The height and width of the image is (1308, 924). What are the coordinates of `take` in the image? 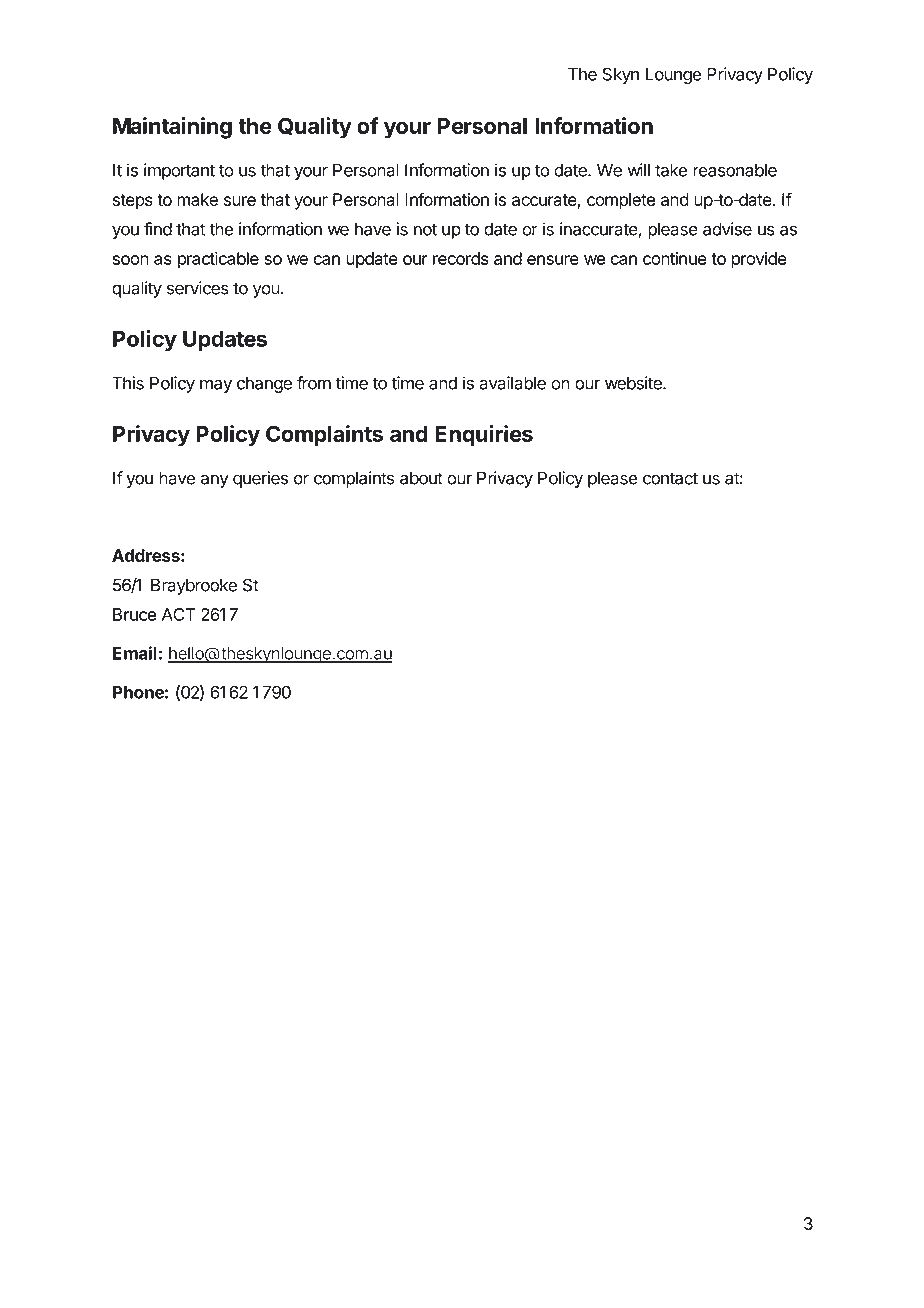 It's located at (671, 170).
